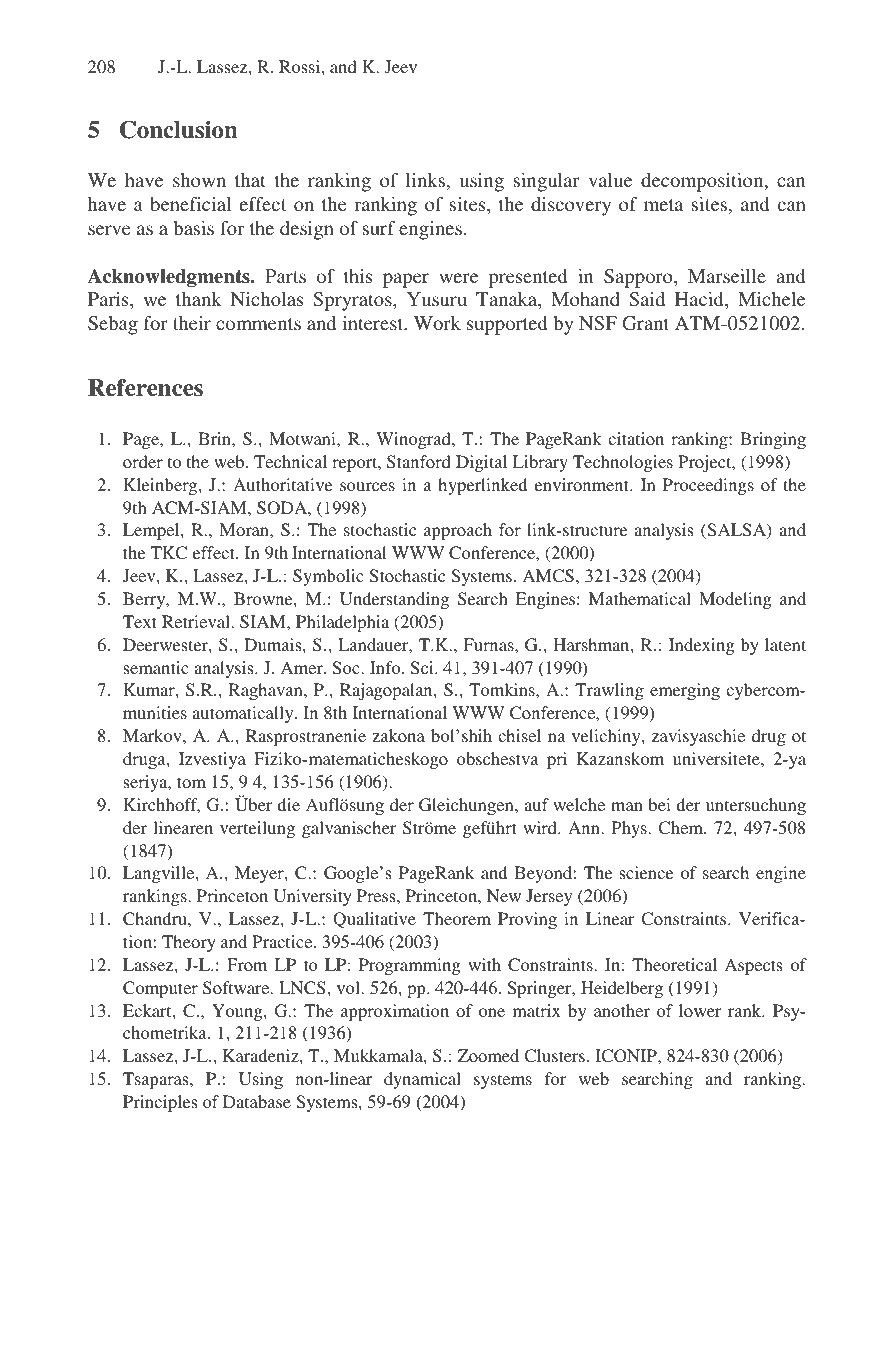 This screenshot has height=1372, width=893. Describe the element at coordinates (547, 182) in the screenshot. I see `singular` at that location.
